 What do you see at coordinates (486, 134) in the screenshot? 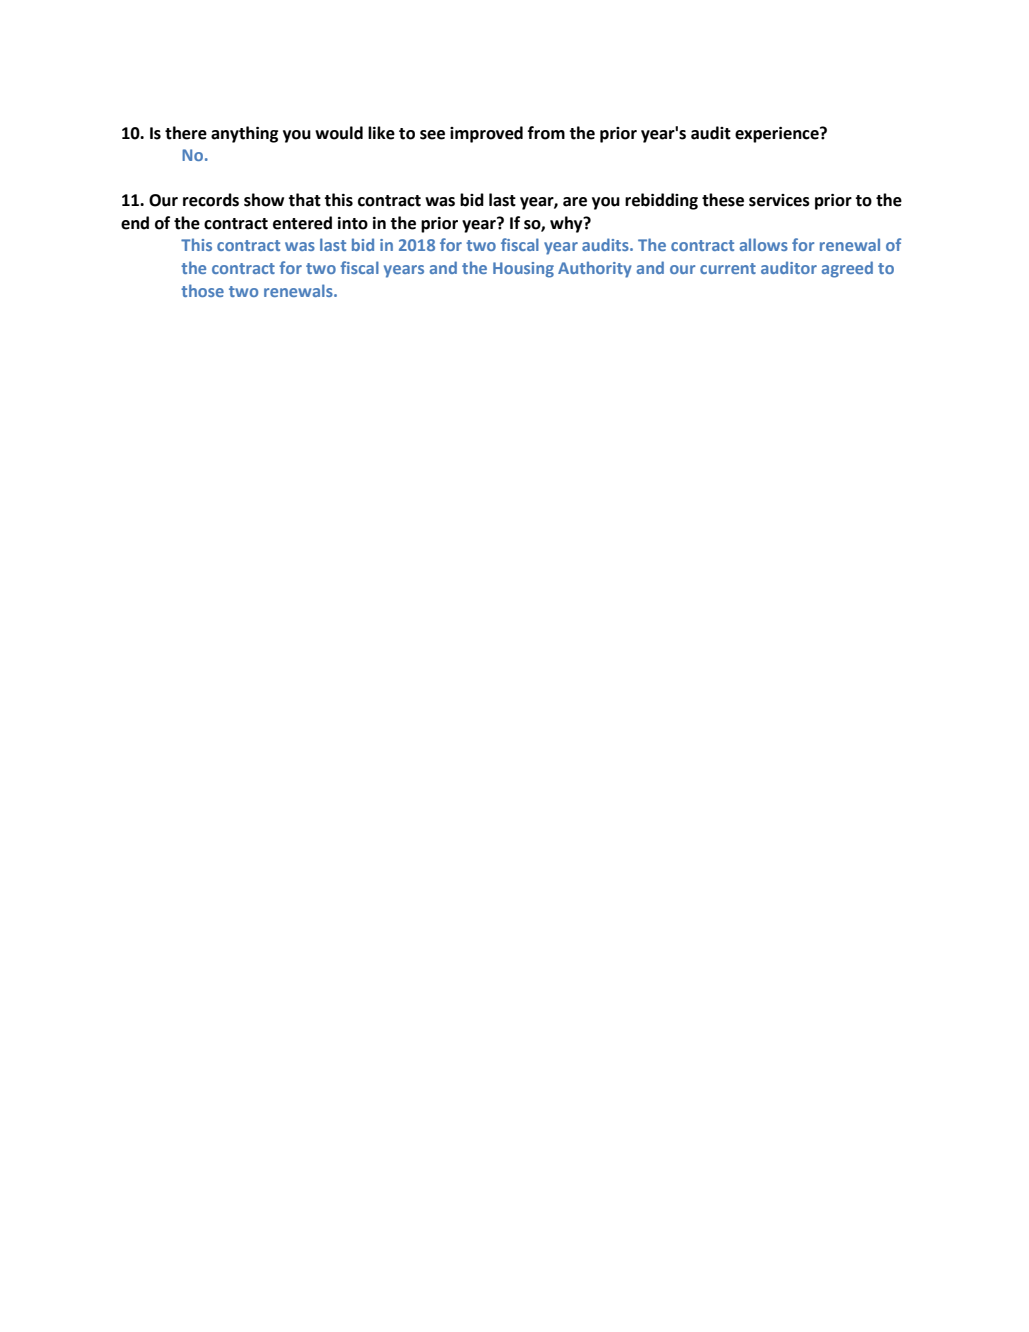
I see `improved` at bounding box center [486, 134].
